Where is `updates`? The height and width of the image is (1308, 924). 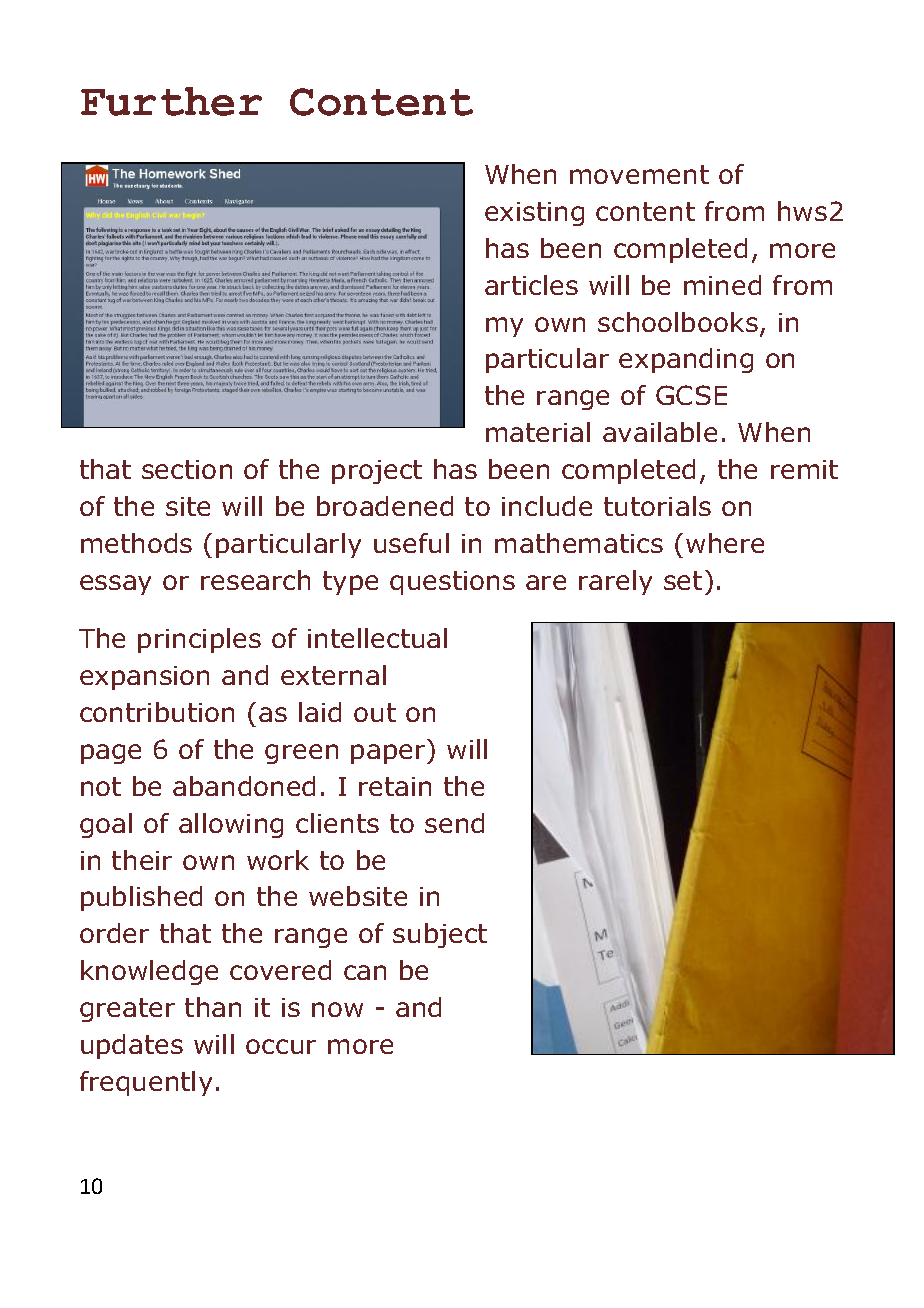 updates is located at coordinates (132, 1046).
